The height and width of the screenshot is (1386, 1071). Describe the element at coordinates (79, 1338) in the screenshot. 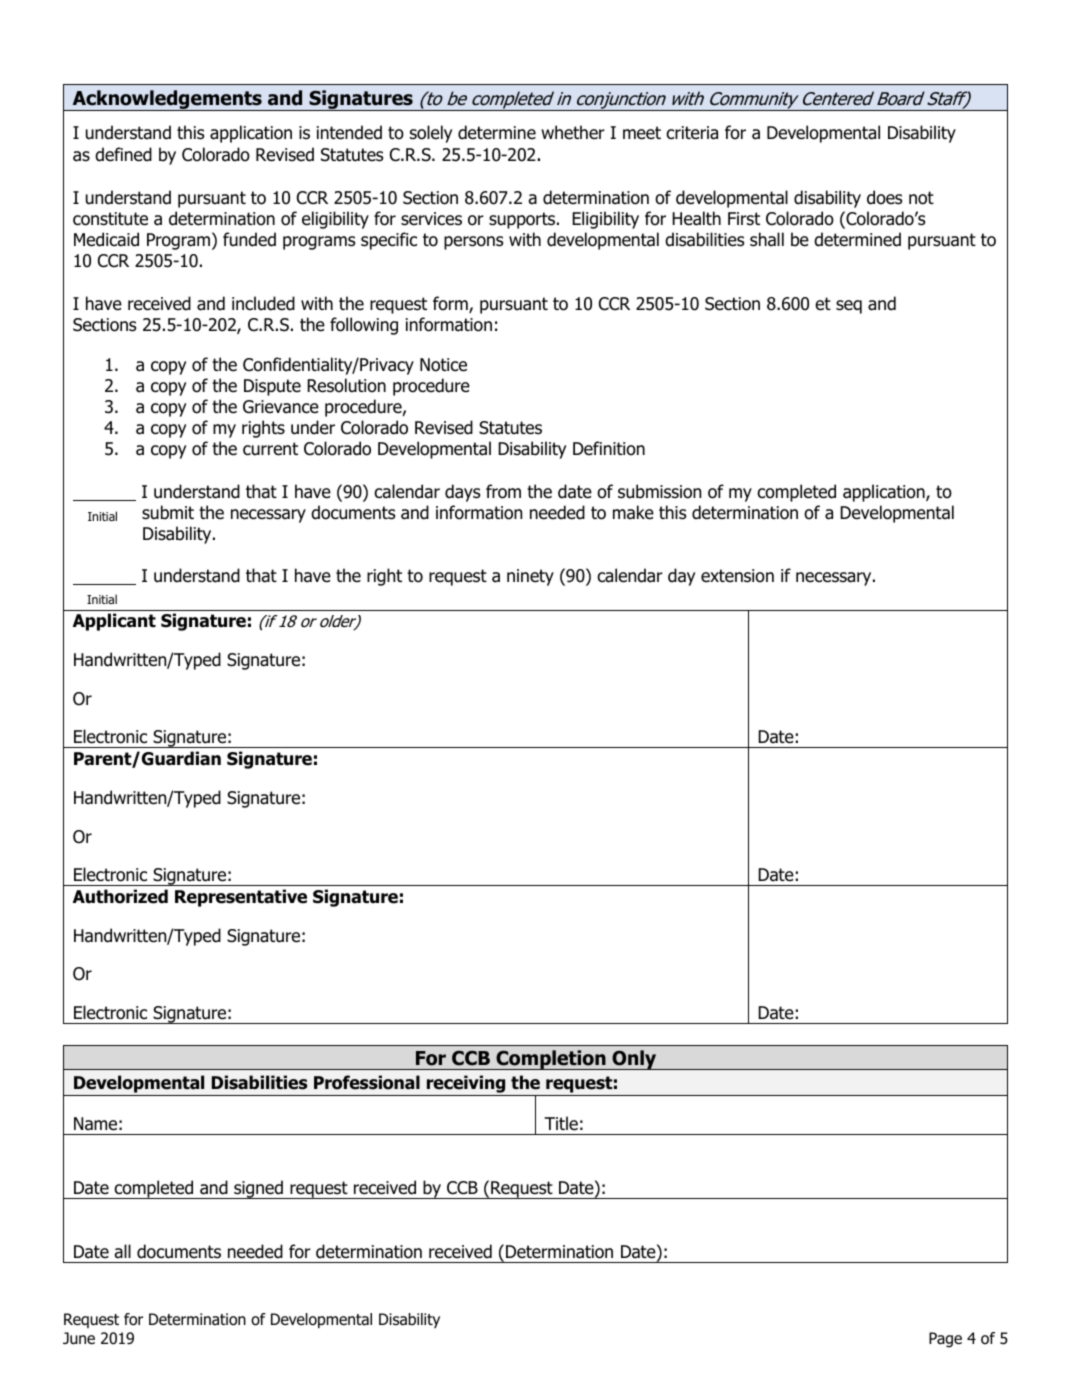

I see `June` at that location.
